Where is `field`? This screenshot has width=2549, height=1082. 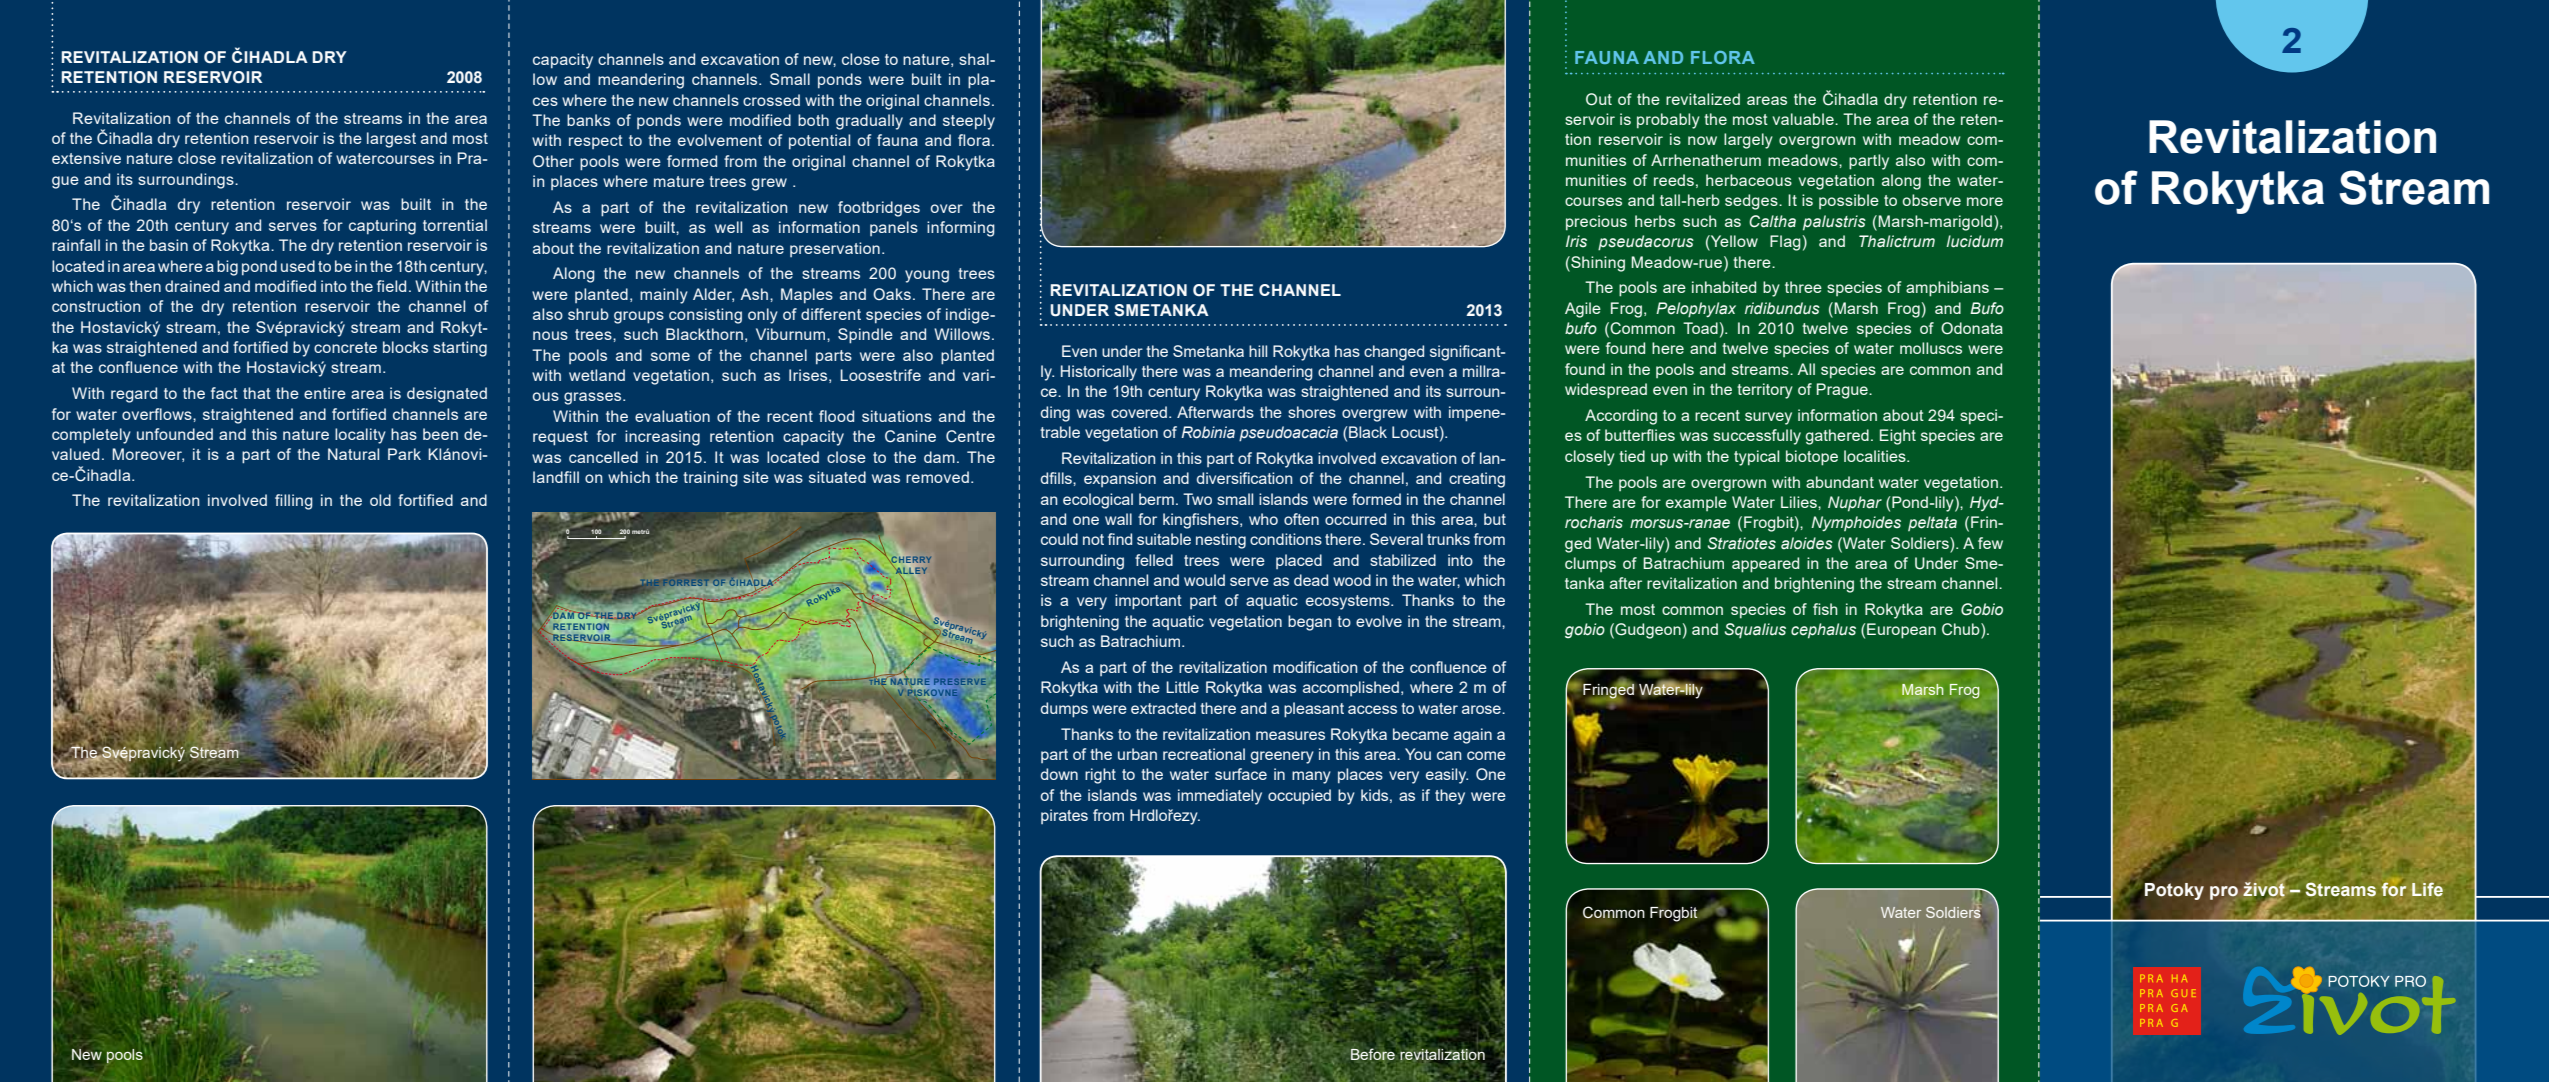 field is located at coordinates (391, 286).
